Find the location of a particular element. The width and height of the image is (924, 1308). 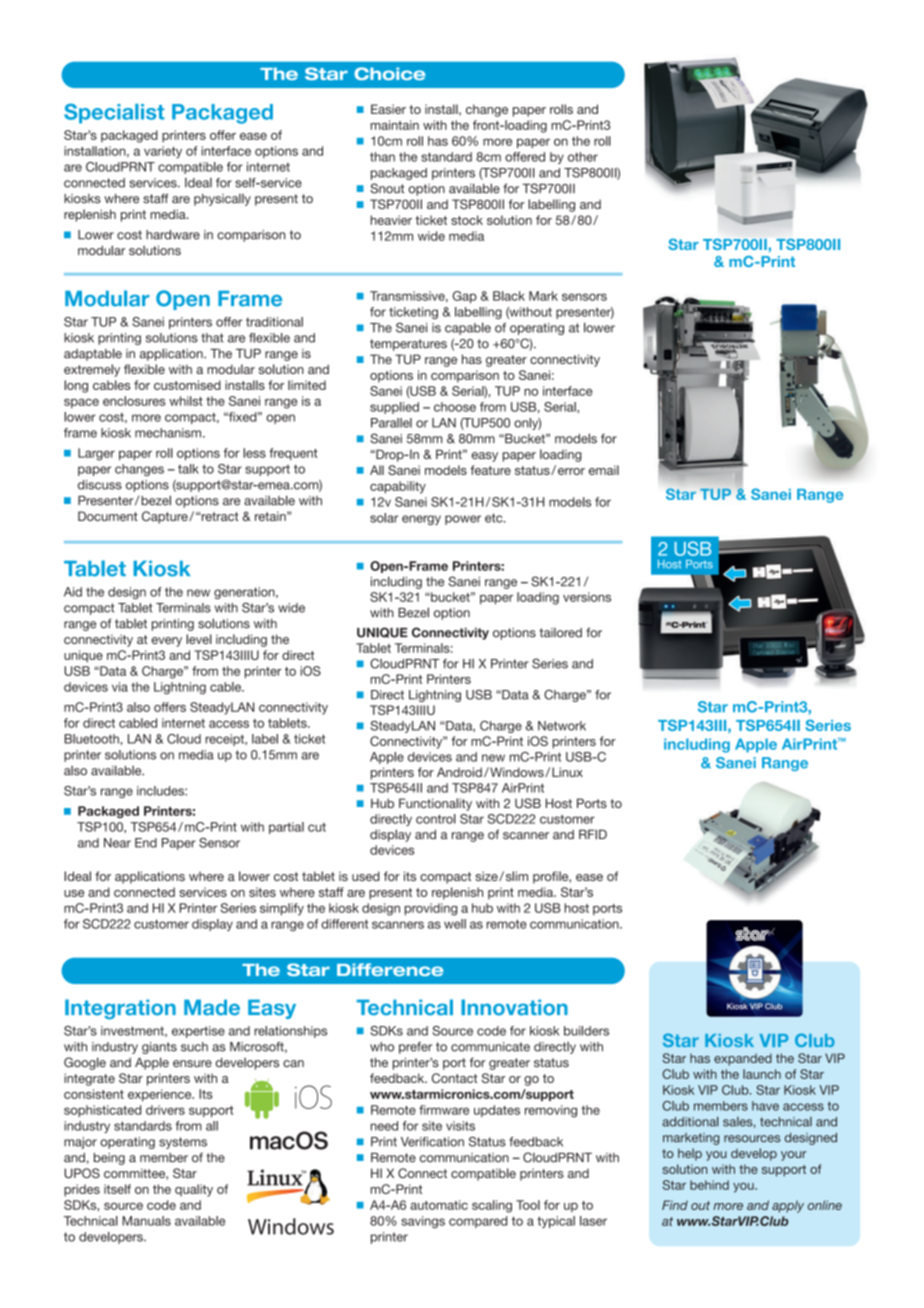

power is located at coordinates (463, 520).
